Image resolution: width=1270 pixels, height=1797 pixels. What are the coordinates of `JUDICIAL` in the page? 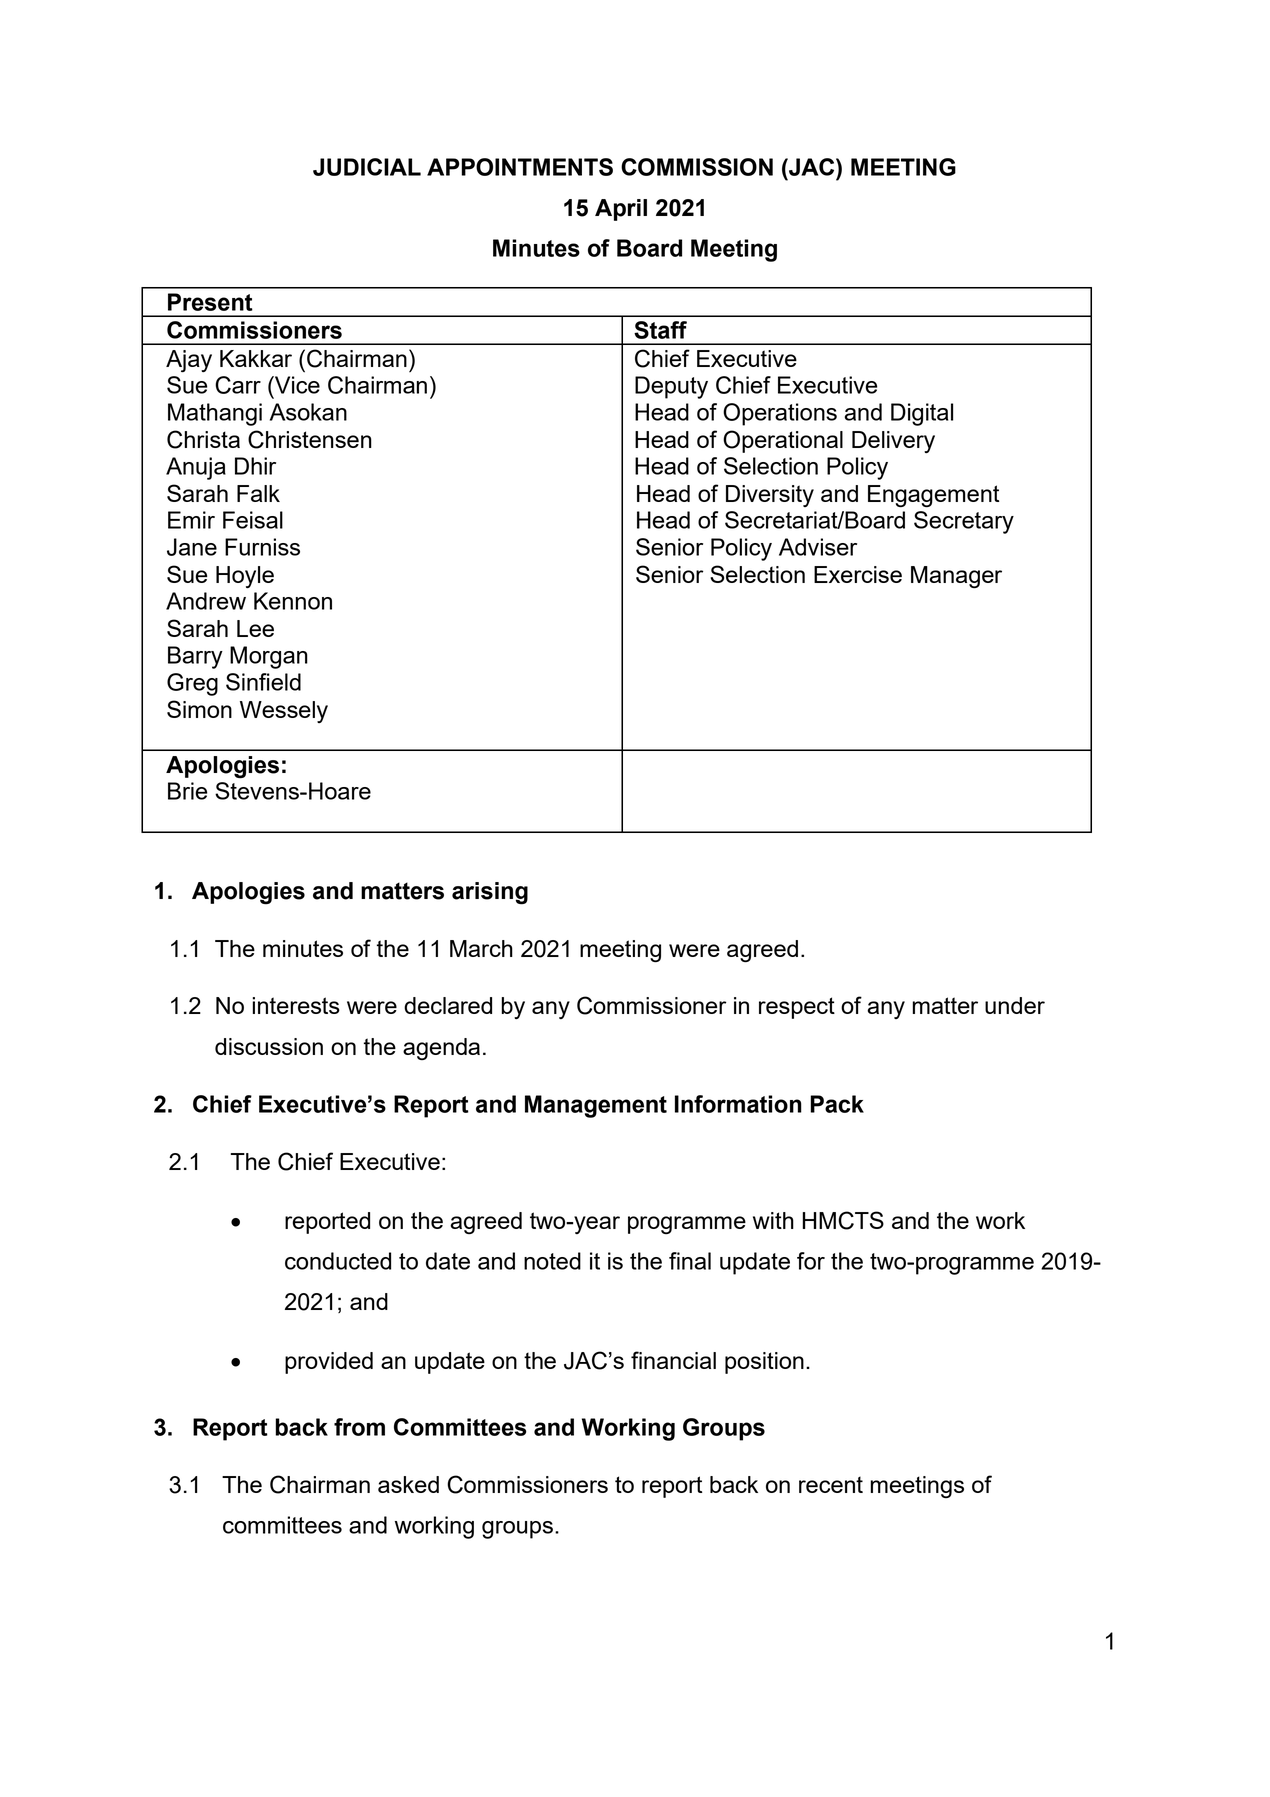 It's located at (367, 167).
